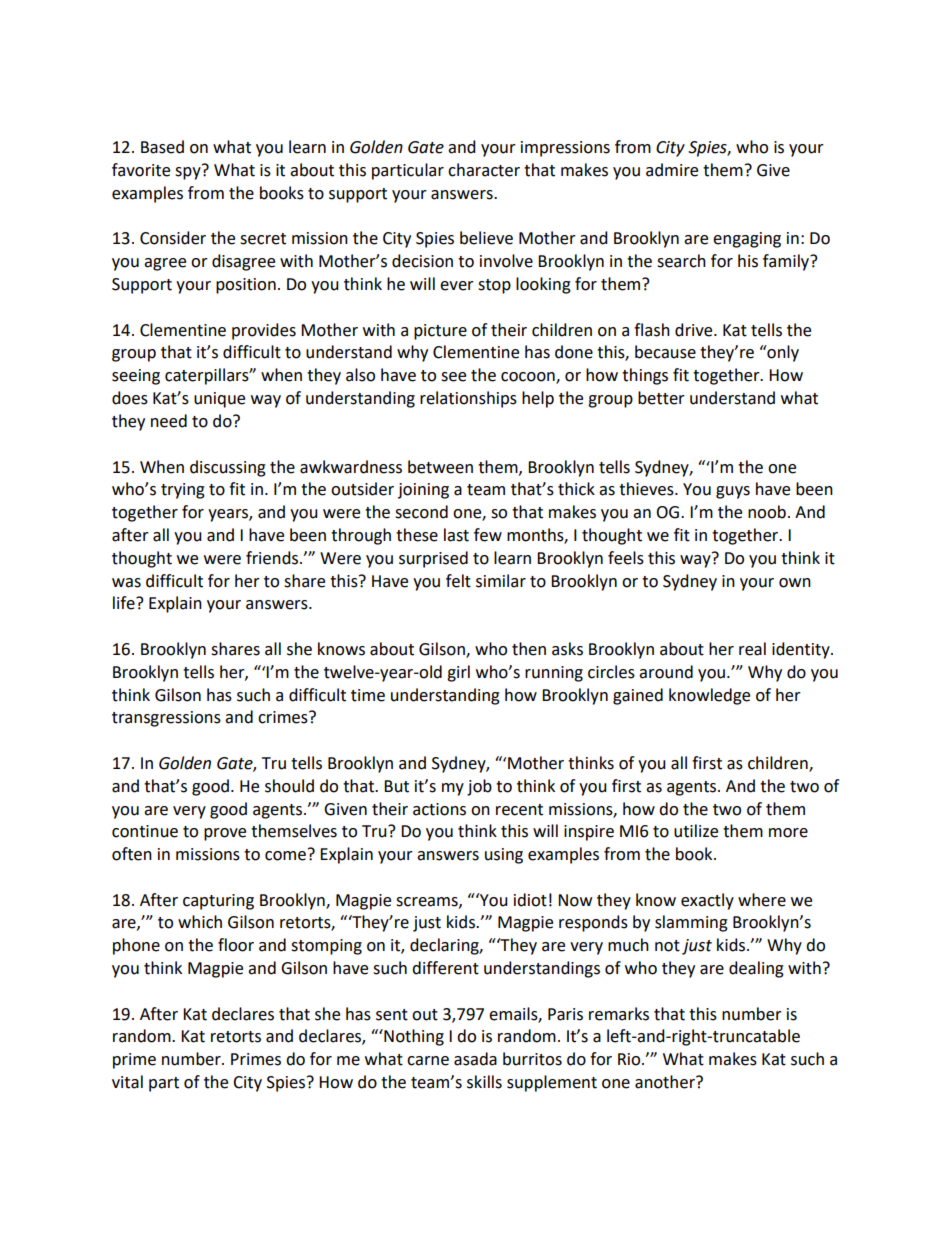  I want to click on spy, so click(189, 172).
